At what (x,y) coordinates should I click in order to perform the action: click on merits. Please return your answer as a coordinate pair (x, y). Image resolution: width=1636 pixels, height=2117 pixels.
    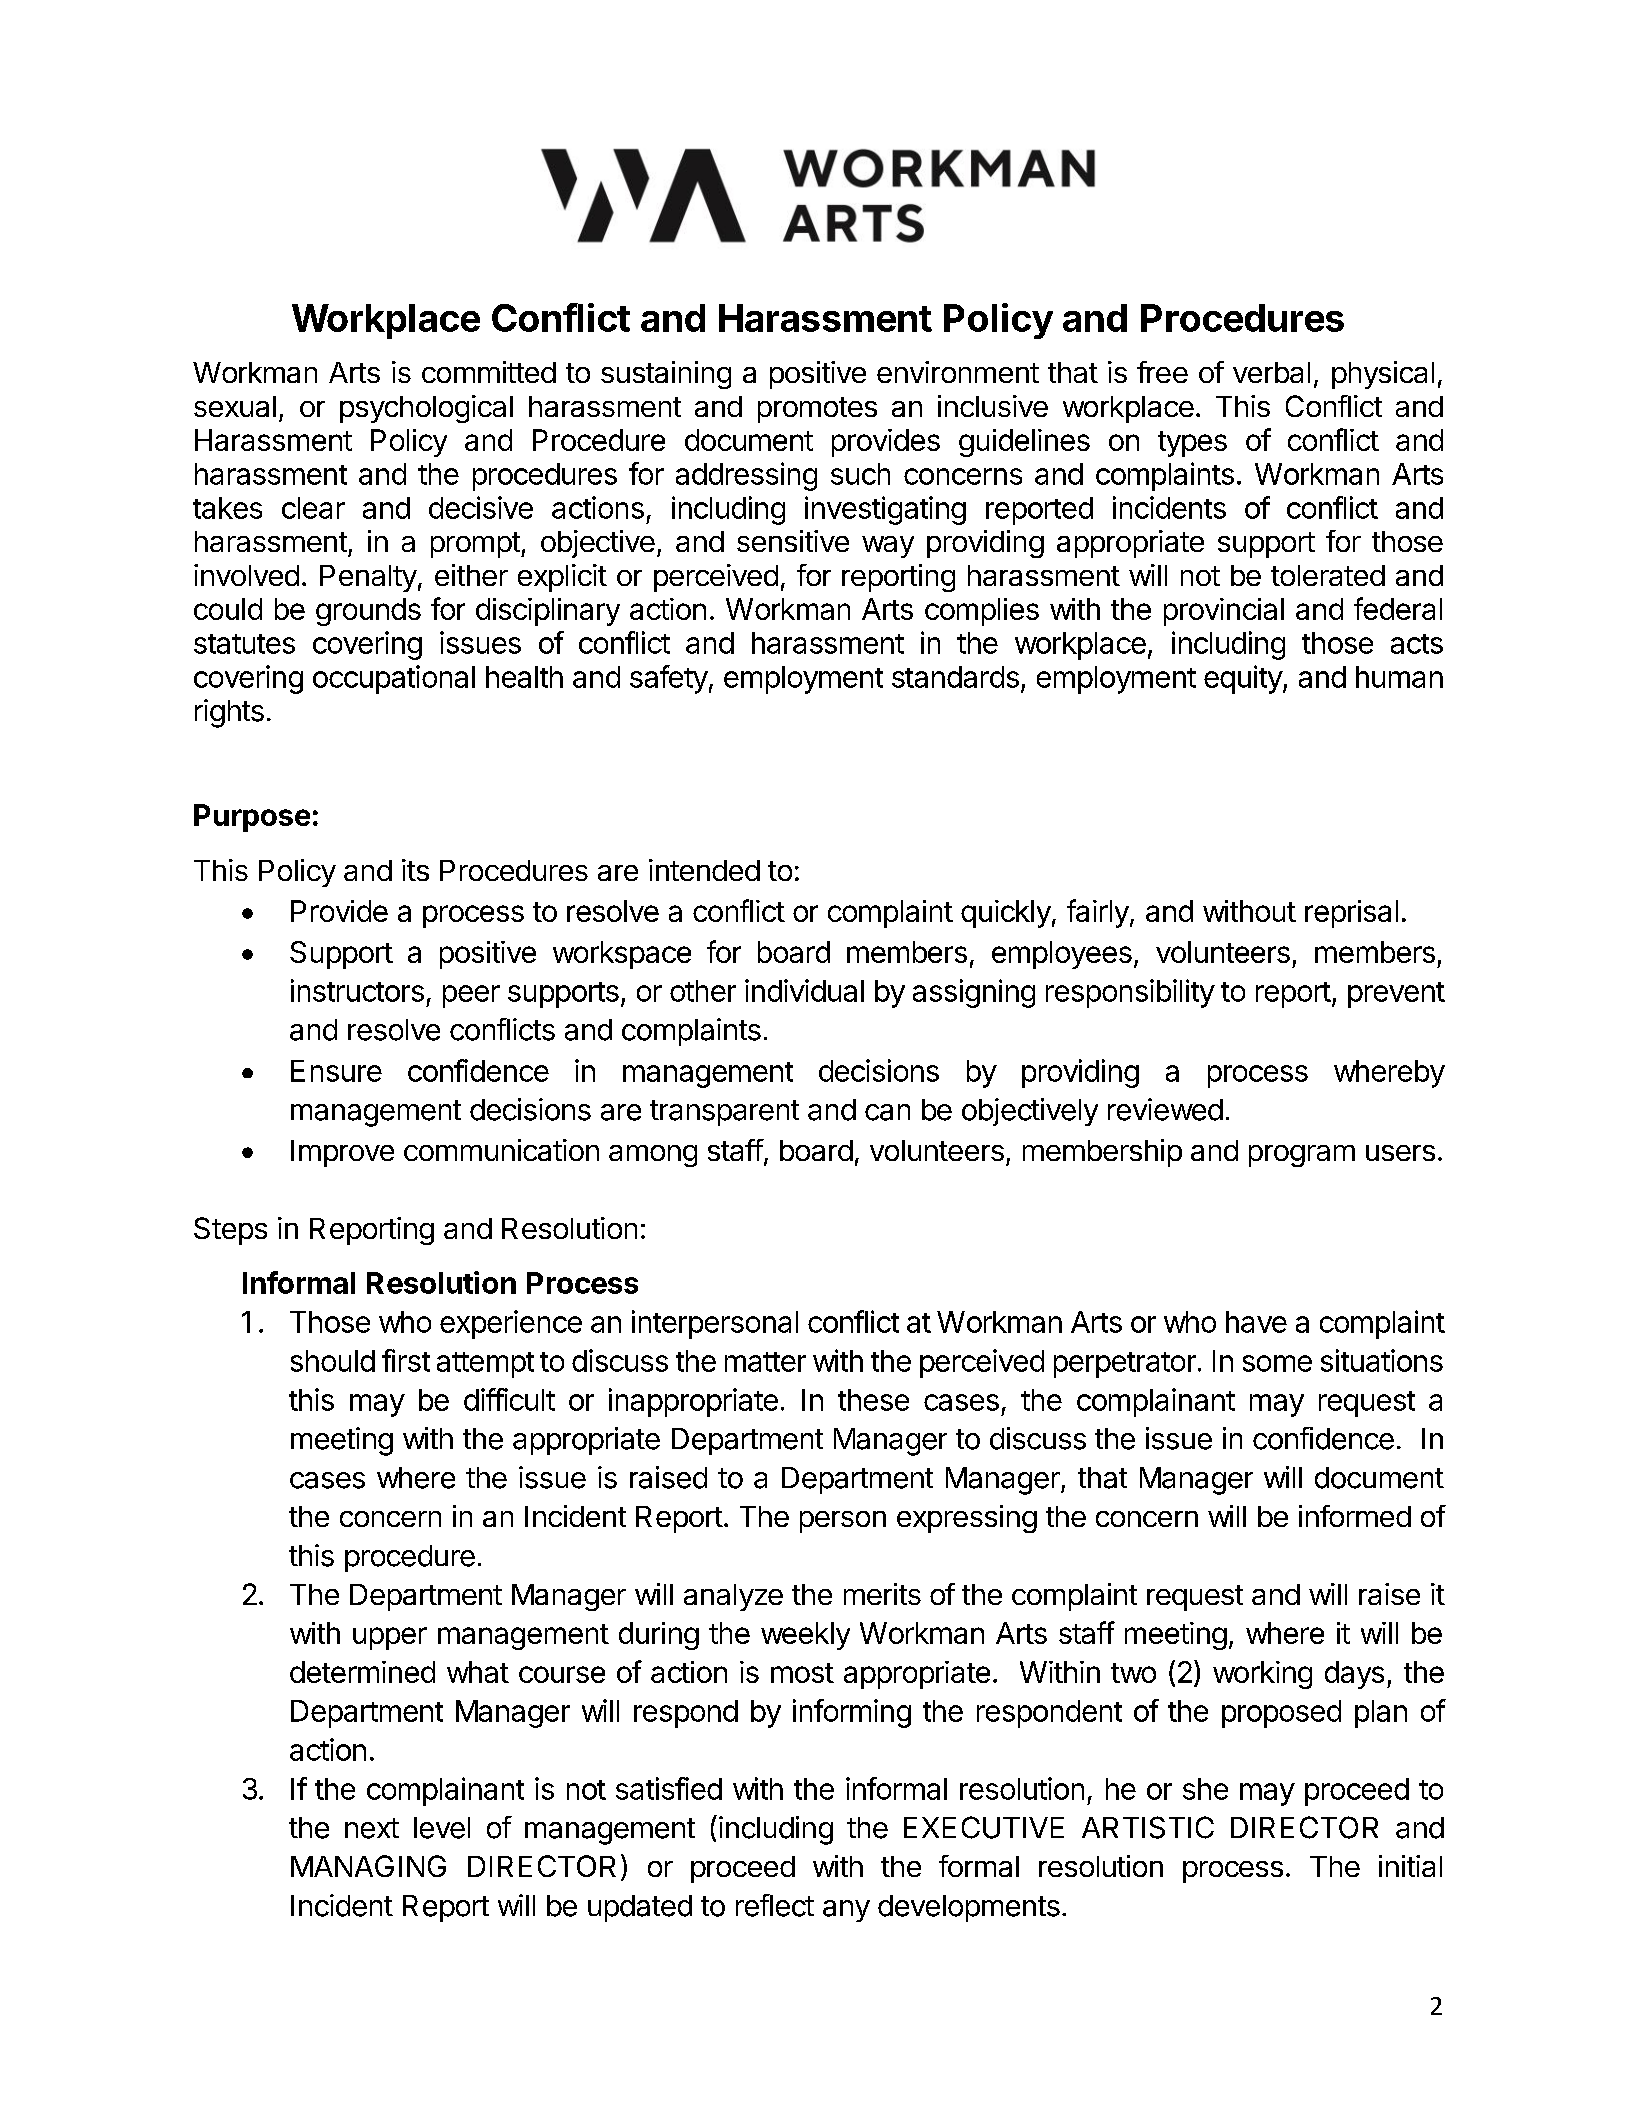
    Looking at the image, I should click on (882, 1594).
